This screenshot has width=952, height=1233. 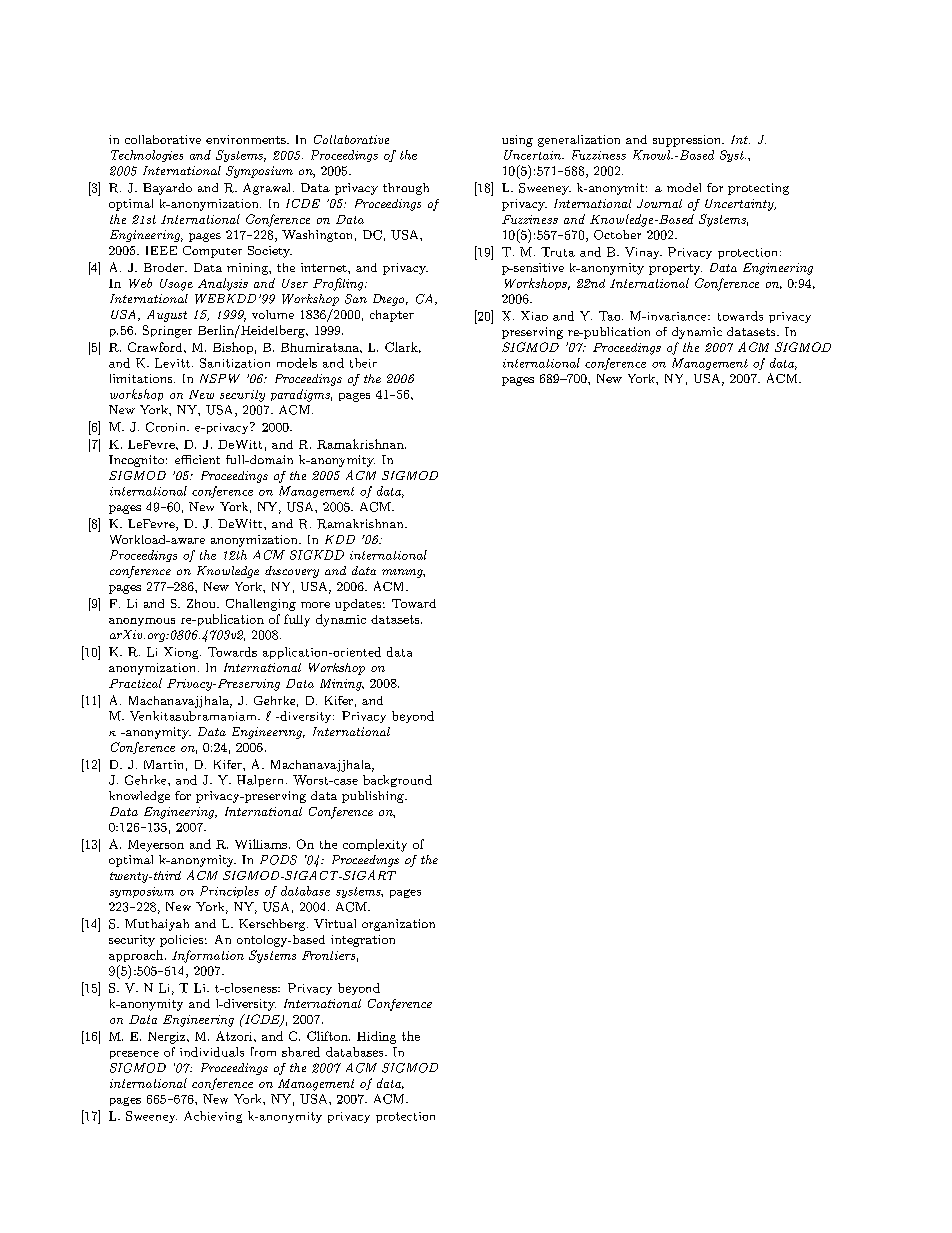 What do you see at coordinates (213, 1117) in the screenshot?
I see `Achieving` at bounding box center [213, 1117].
